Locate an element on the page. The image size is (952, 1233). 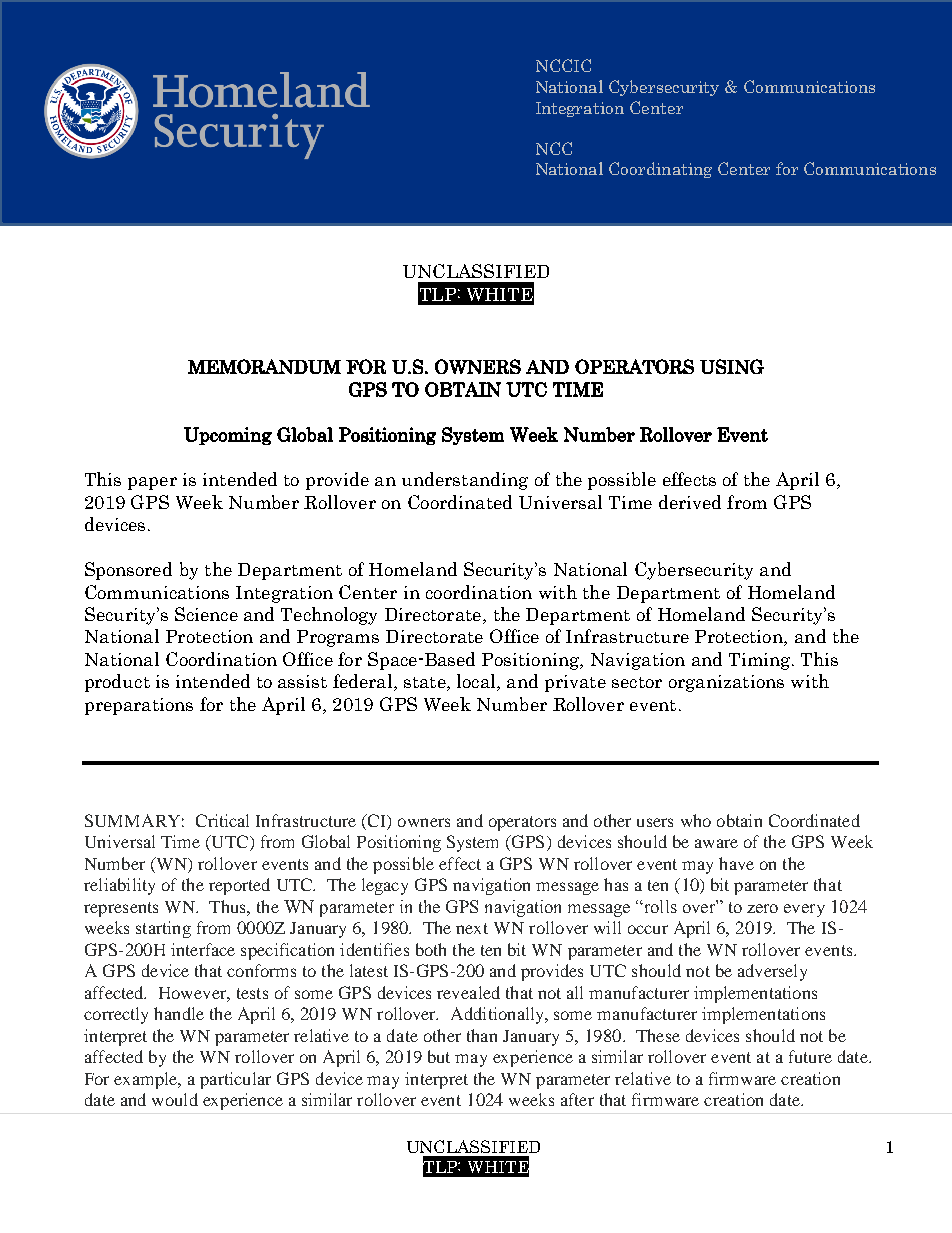
Coordinating is located at coordinates (660, 170).
